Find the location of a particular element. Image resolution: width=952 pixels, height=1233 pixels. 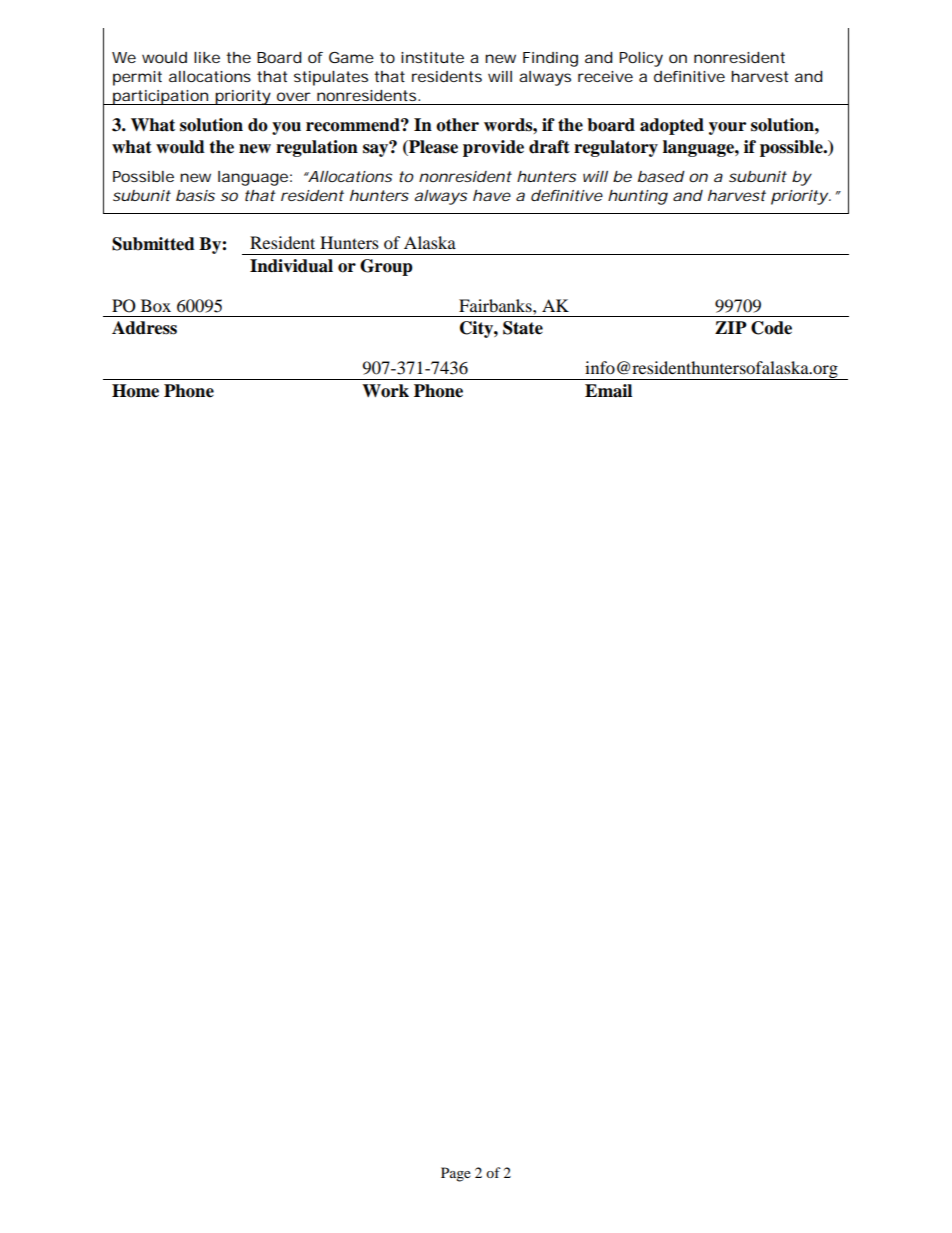

Fairbanks is located at coordinates (496, 305).
